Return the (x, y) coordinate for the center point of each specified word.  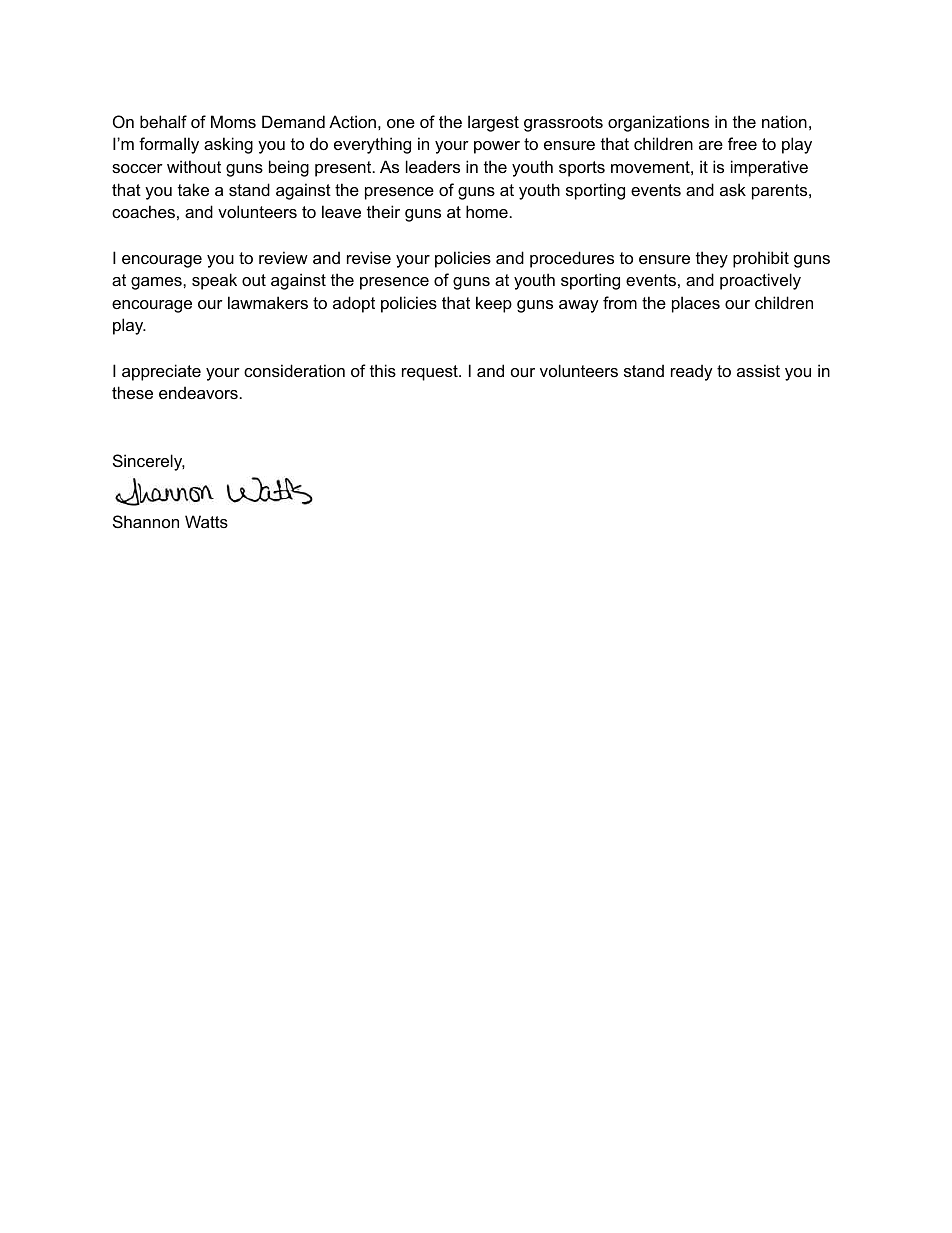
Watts (206, 521)
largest (493, 123)
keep (494, 304)
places (696, 304)
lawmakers (268, 302)
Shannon (146, 521)
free (742, 143)
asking (228, 145)
